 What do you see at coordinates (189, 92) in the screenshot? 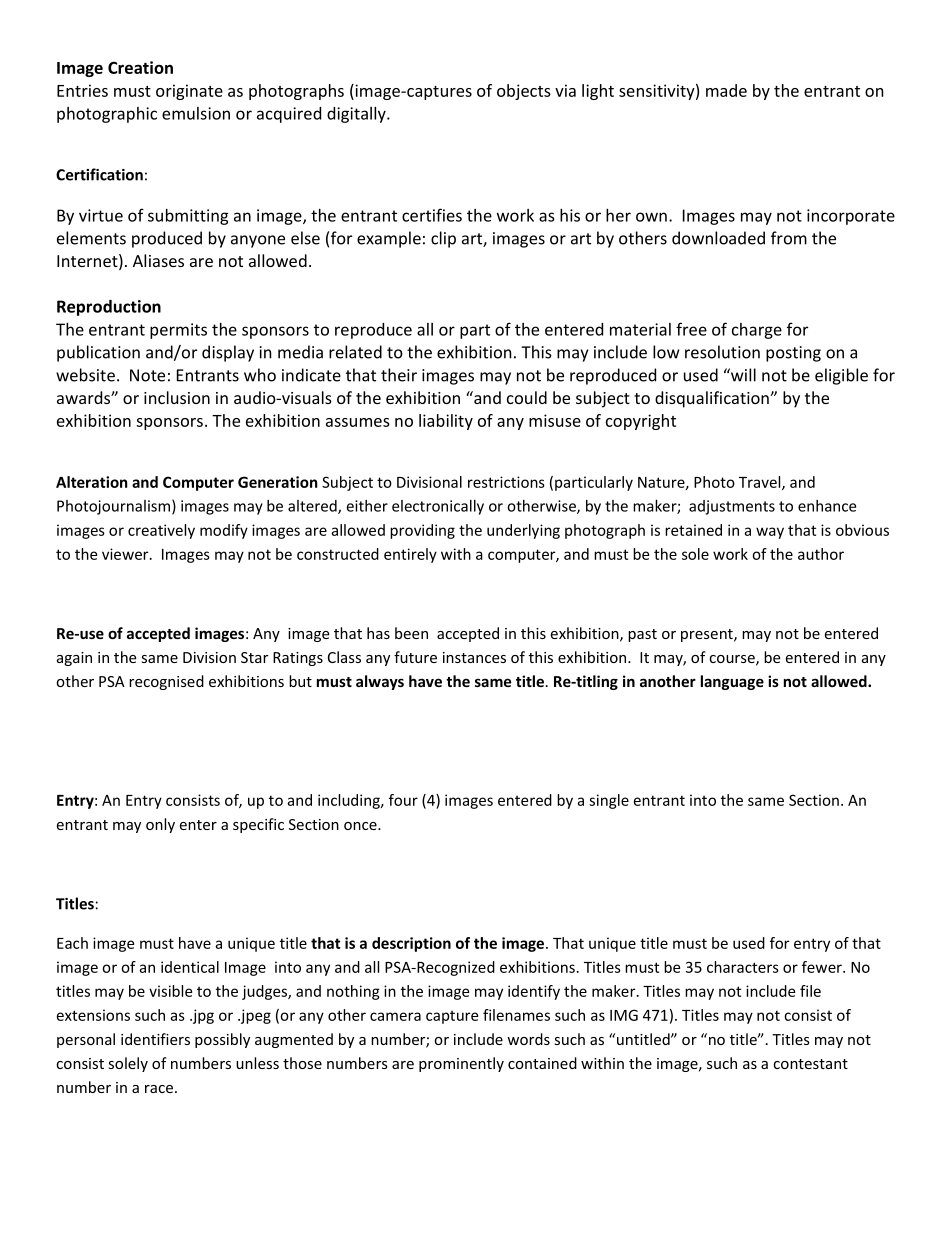
I see `originate` at bounding box center [189, 92].
